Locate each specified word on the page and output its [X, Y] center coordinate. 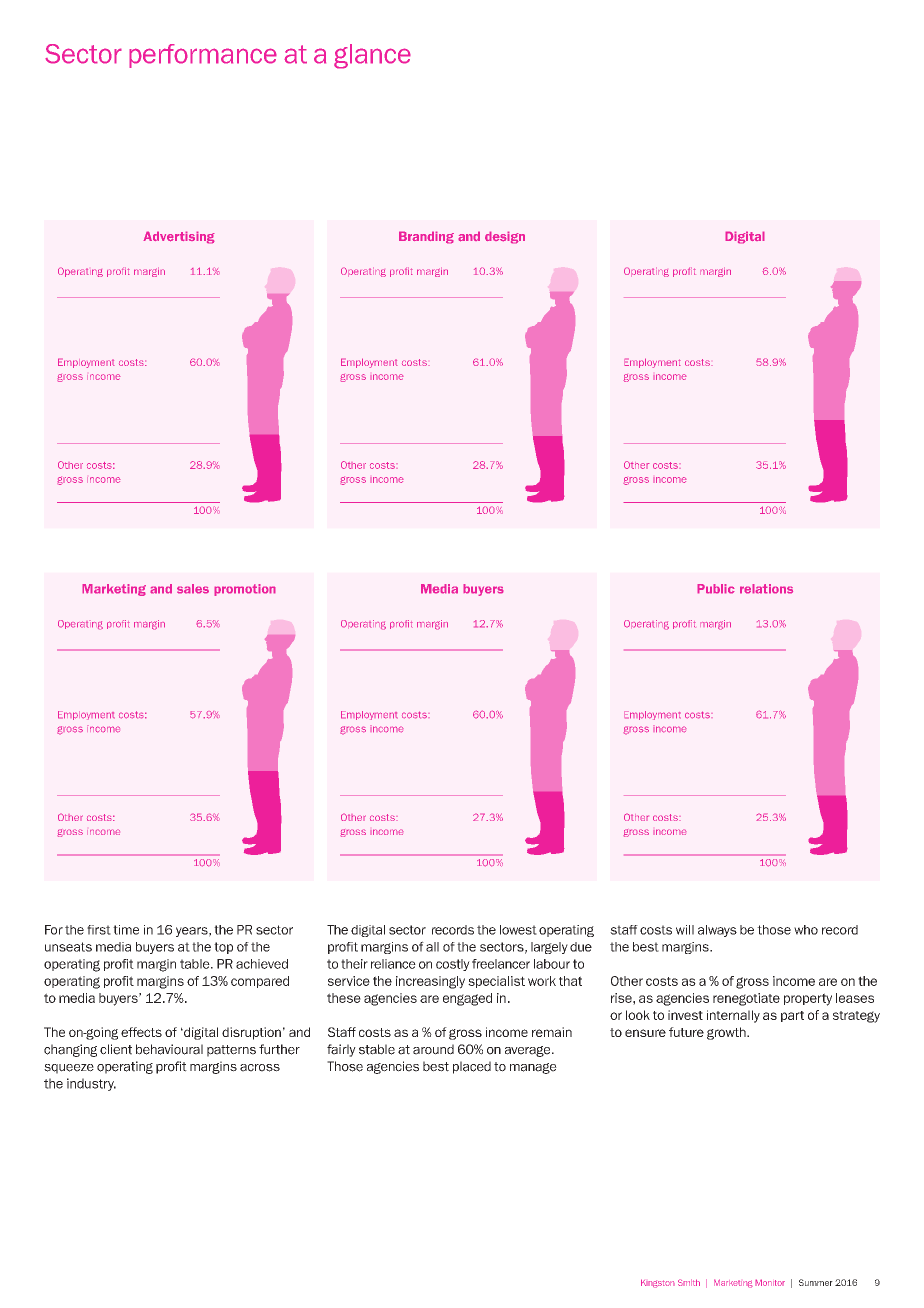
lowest [518, 930]
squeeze [69, 1069]
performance [203, 56]
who [806, 930]
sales [193, 589]
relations [766, 589]
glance [372, 56]
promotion [245, 590]
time [126, 930]
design [505, 237]
